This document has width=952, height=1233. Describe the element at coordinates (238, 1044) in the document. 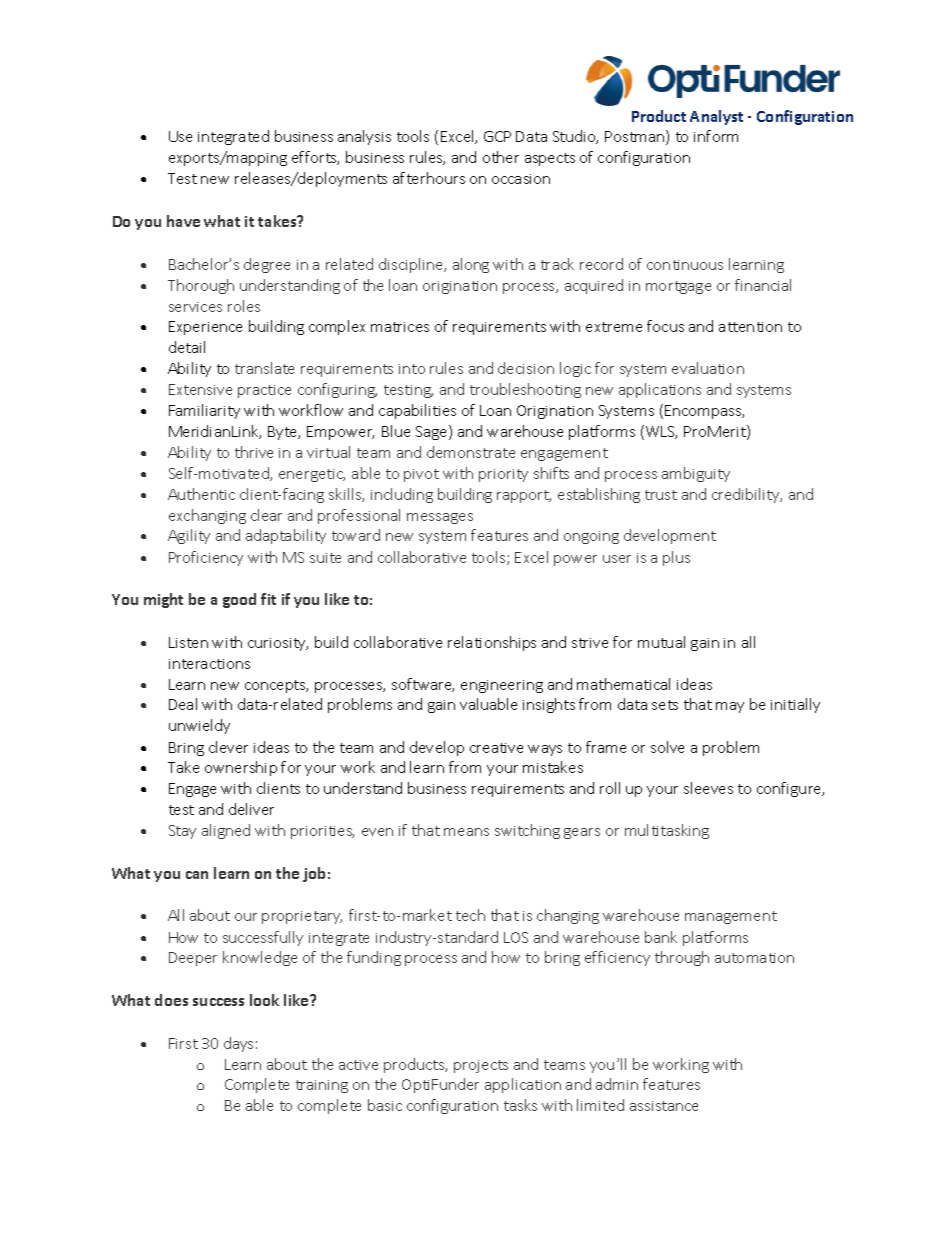

I see `days` at that location.
